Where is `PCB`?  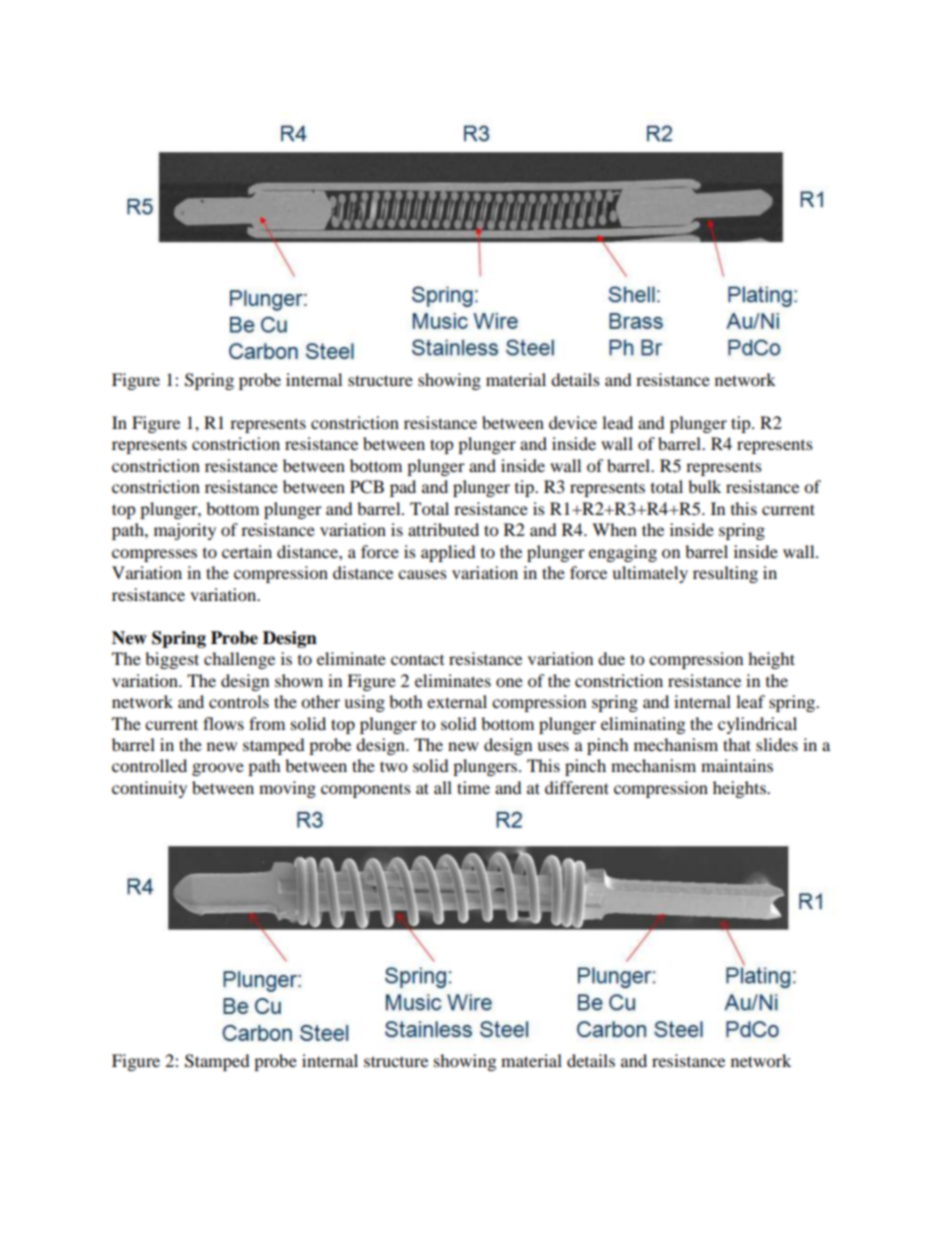
PCB is located at coordinates (367, 487).
